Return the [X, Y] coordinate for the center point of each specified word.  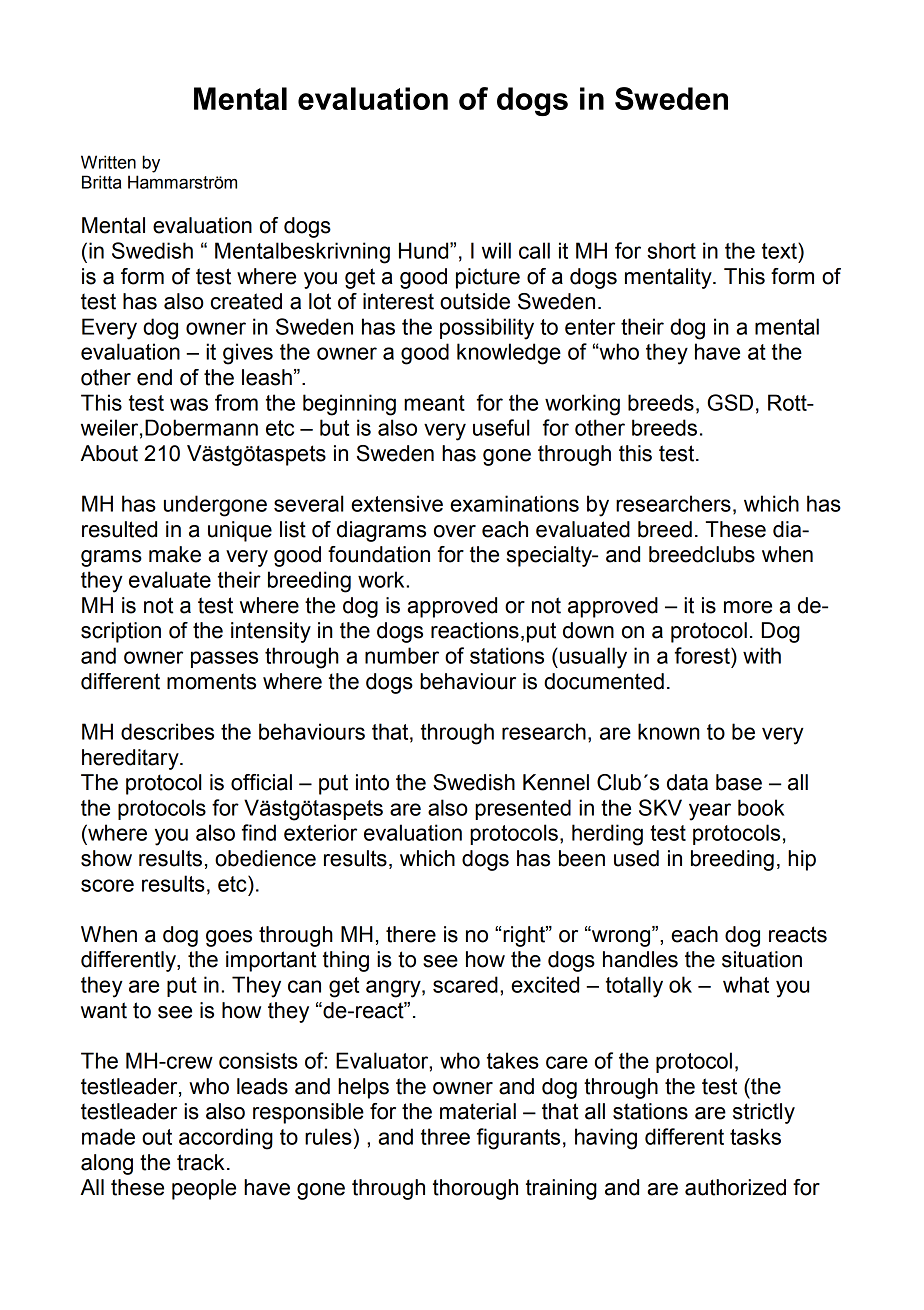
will [496, 250]
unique [240, 531]
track [201, 1162]
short [671, 250]
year [710, 812]
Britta [101, 182]
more [748, 607]
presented [523, 809]
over [455, 531]
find [259, 832]
